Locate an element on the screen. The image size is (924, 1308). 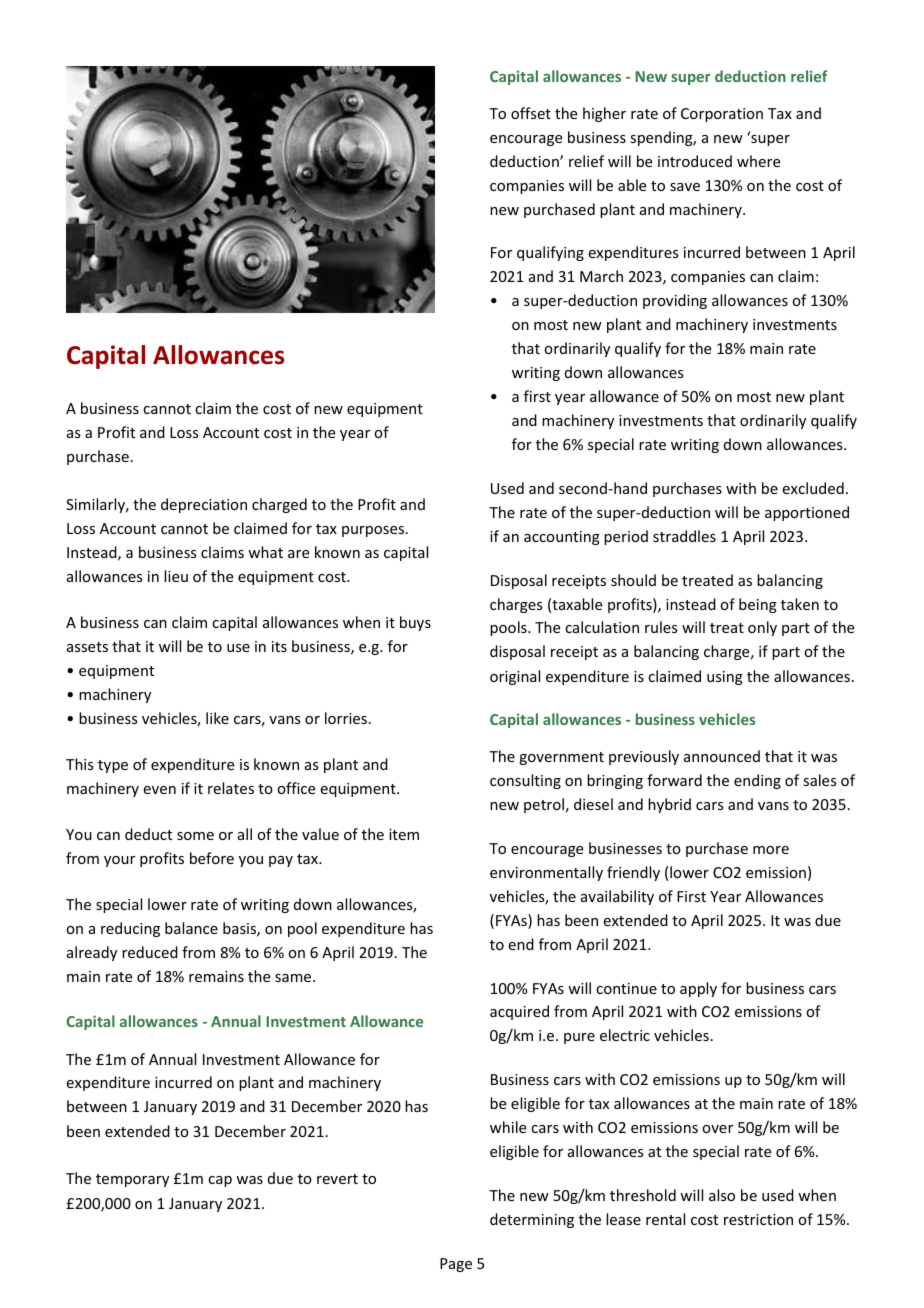
where is located at coordinates (758, 161).
